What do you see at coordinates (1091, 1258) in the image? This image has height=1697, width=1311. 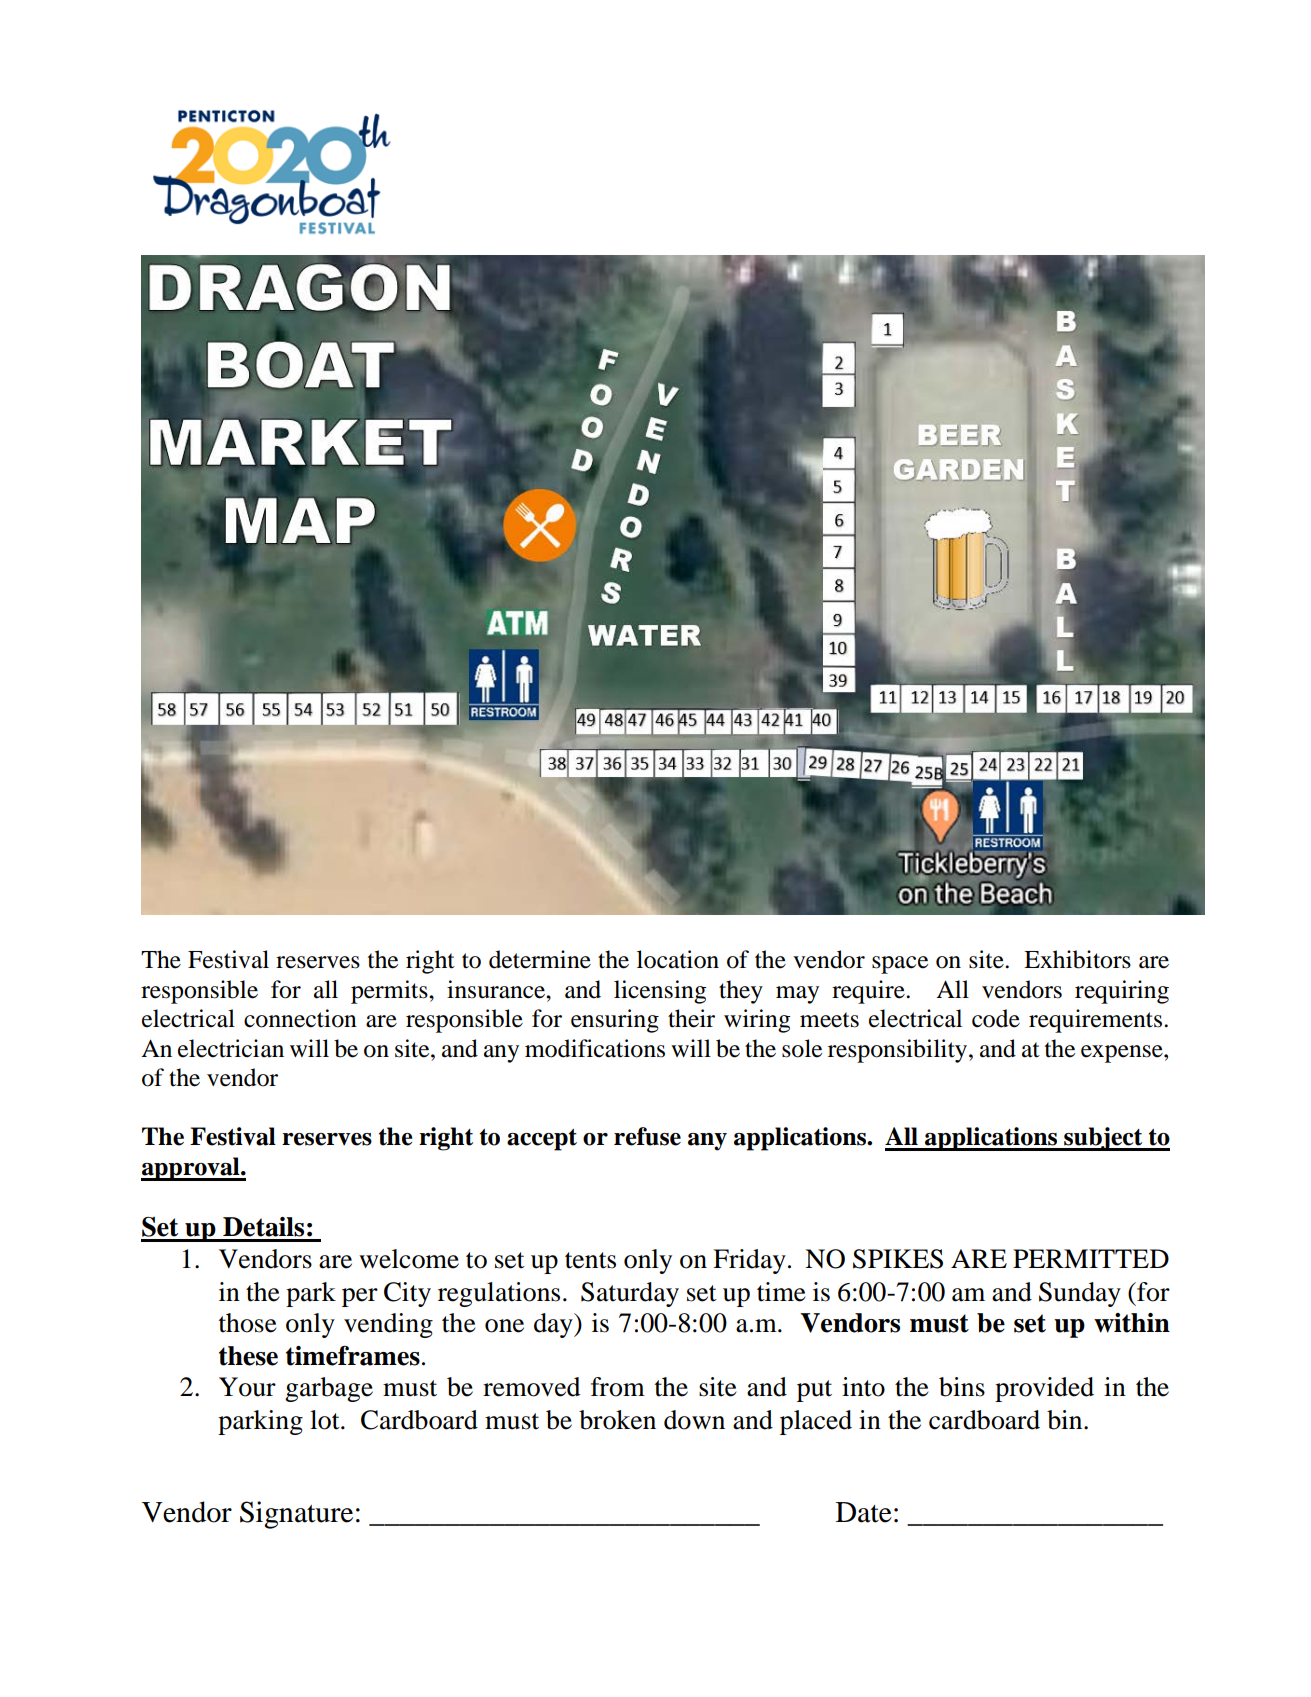 I see `PERMITTED` at bounding box center [1091, 1258].
